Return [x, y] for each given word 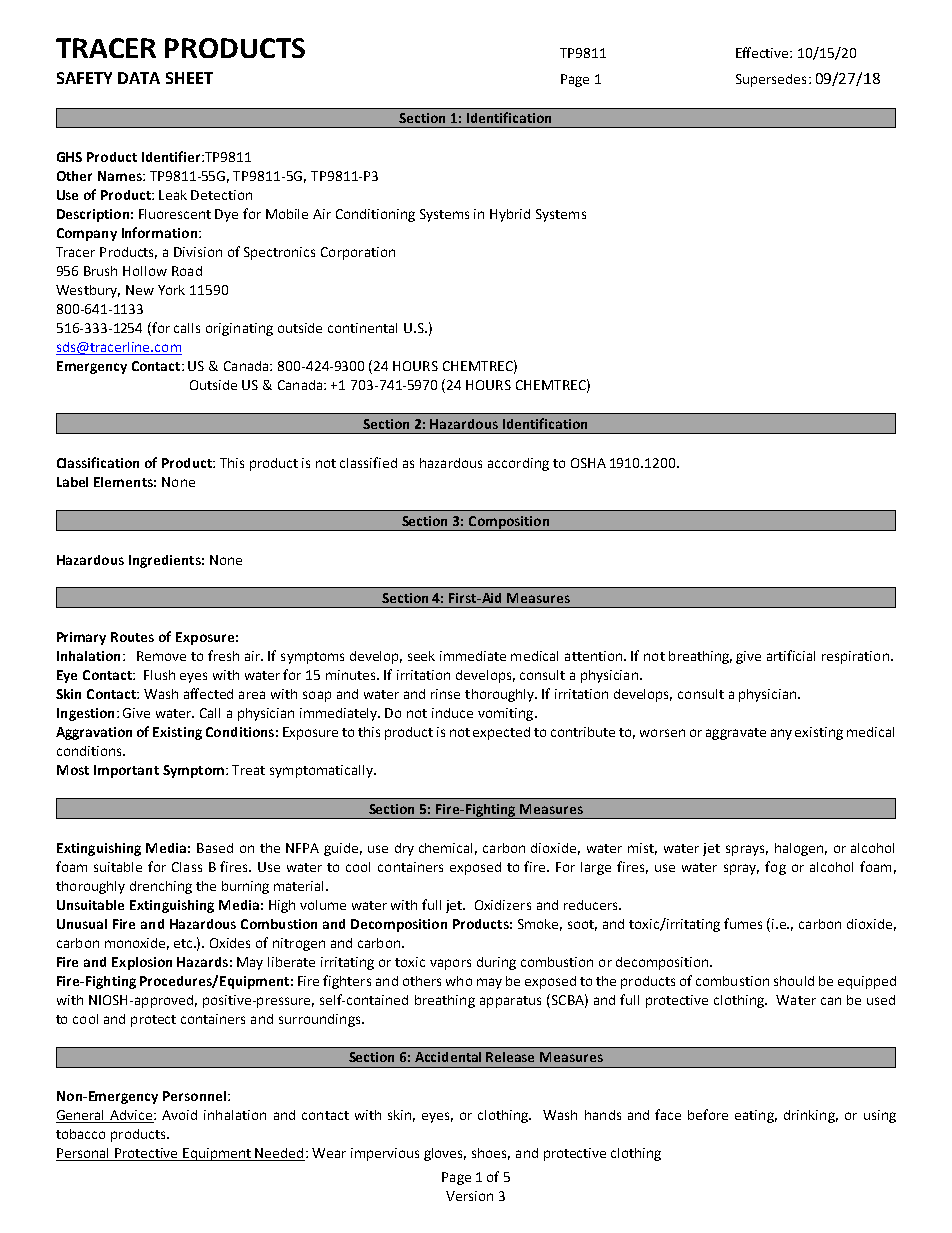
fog [775, 868]
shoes [491, 1154]
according [518, 464]
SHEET [189, 78]
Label [72, 482]
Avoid [179, 1115]
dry [404, 849]
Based [215, 848]
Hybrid [510, 215]
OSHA [588, 463]
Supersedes [771, 80]
